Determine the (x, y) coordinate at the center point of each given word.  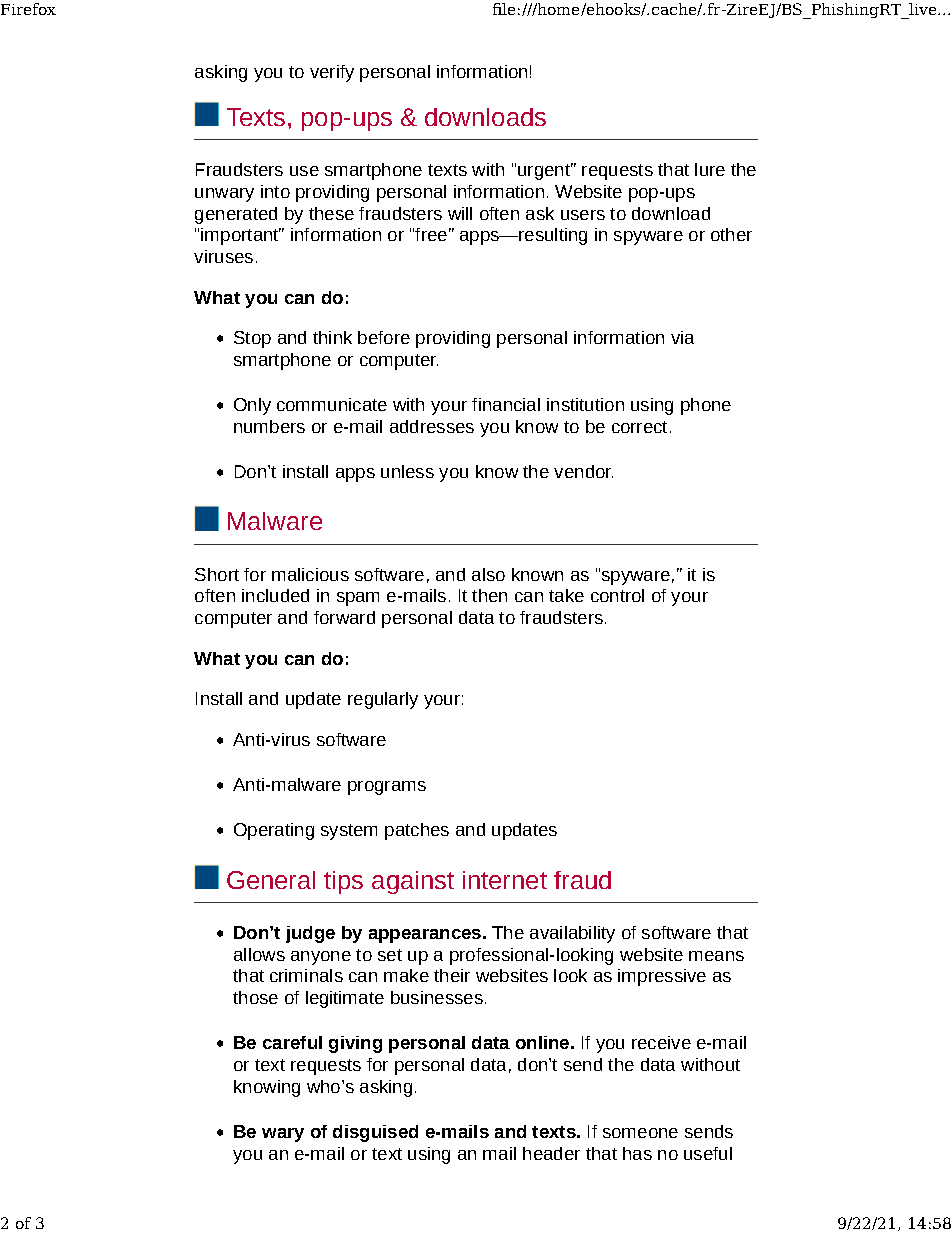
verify (332, 73)
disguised (375, 1133)
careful (292, 1042)
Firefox (28, 9)
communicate (332, 404)
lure (710, 169)
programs (387, 788)
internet (505, 880)
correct (639, 427)
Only (252, 406)
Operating (274, 831)
